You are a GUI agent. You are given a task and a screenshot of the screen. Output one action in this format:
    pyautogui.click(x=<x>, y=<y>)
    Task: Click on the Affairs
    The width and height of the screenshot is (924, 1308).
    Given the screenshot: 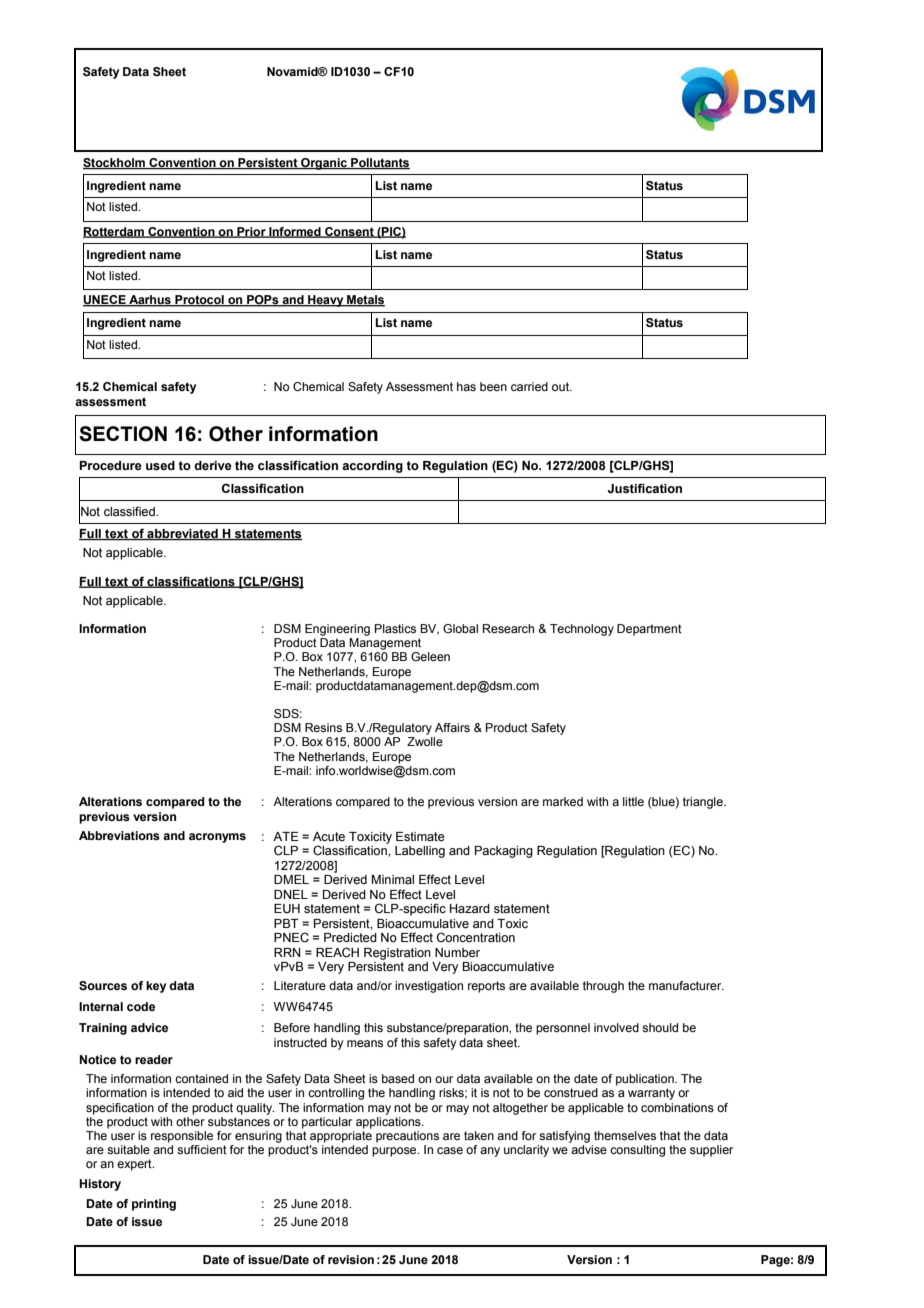 What is the action you would take?
    pyautogui.click(x=452, y=727)
